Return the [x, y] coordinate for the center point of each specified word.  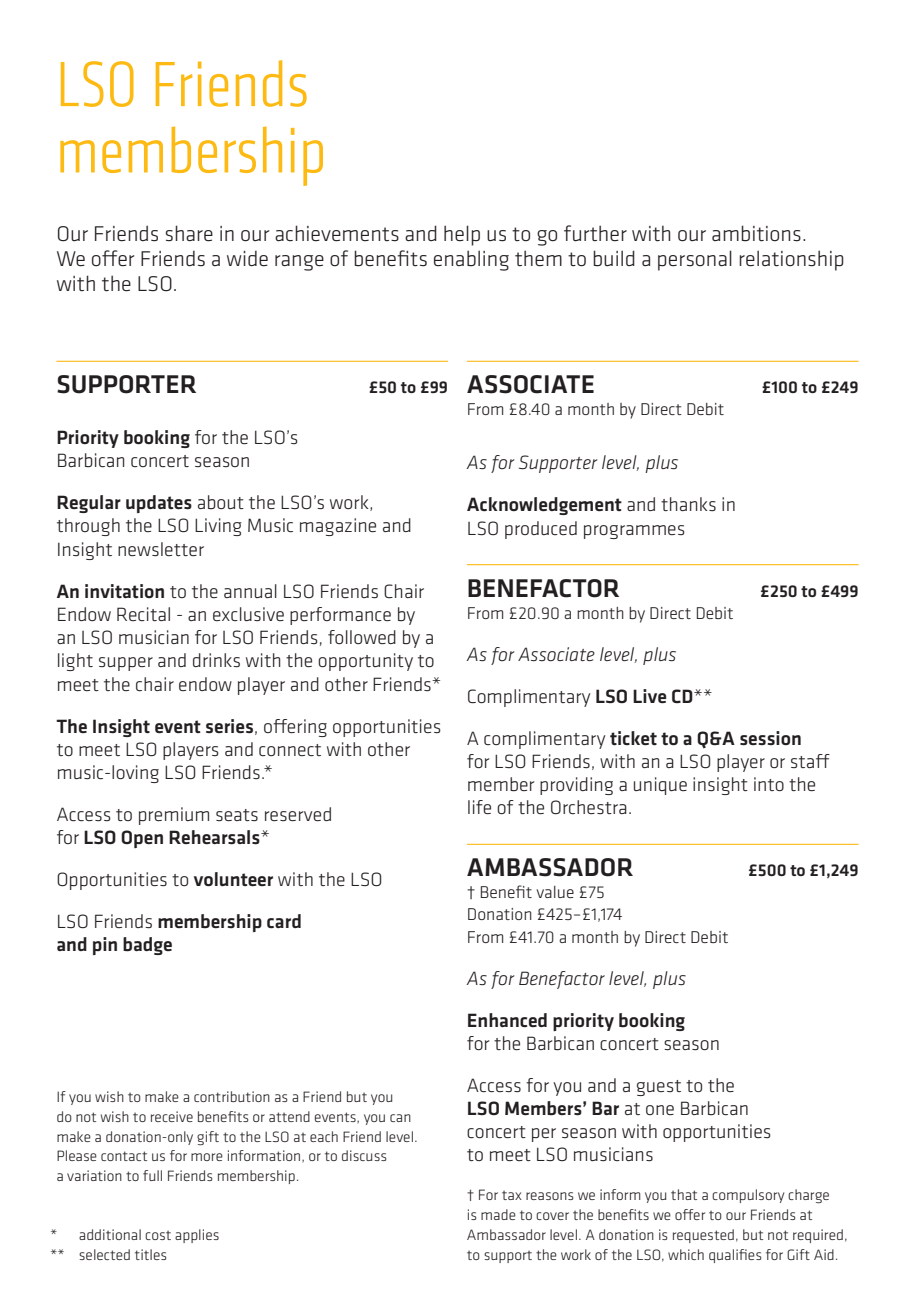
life [479, 807]
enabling [471, 260]
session [770, 738]
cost [158, 1235]
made [498, 1214]
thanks [688, 504]
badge [147, 946]
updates [159, 504]
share [189, 233]
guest [659, 1088]
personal [695, 260]
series [229, 726]
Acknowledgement [544, 506]
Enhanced [507, 1020]
